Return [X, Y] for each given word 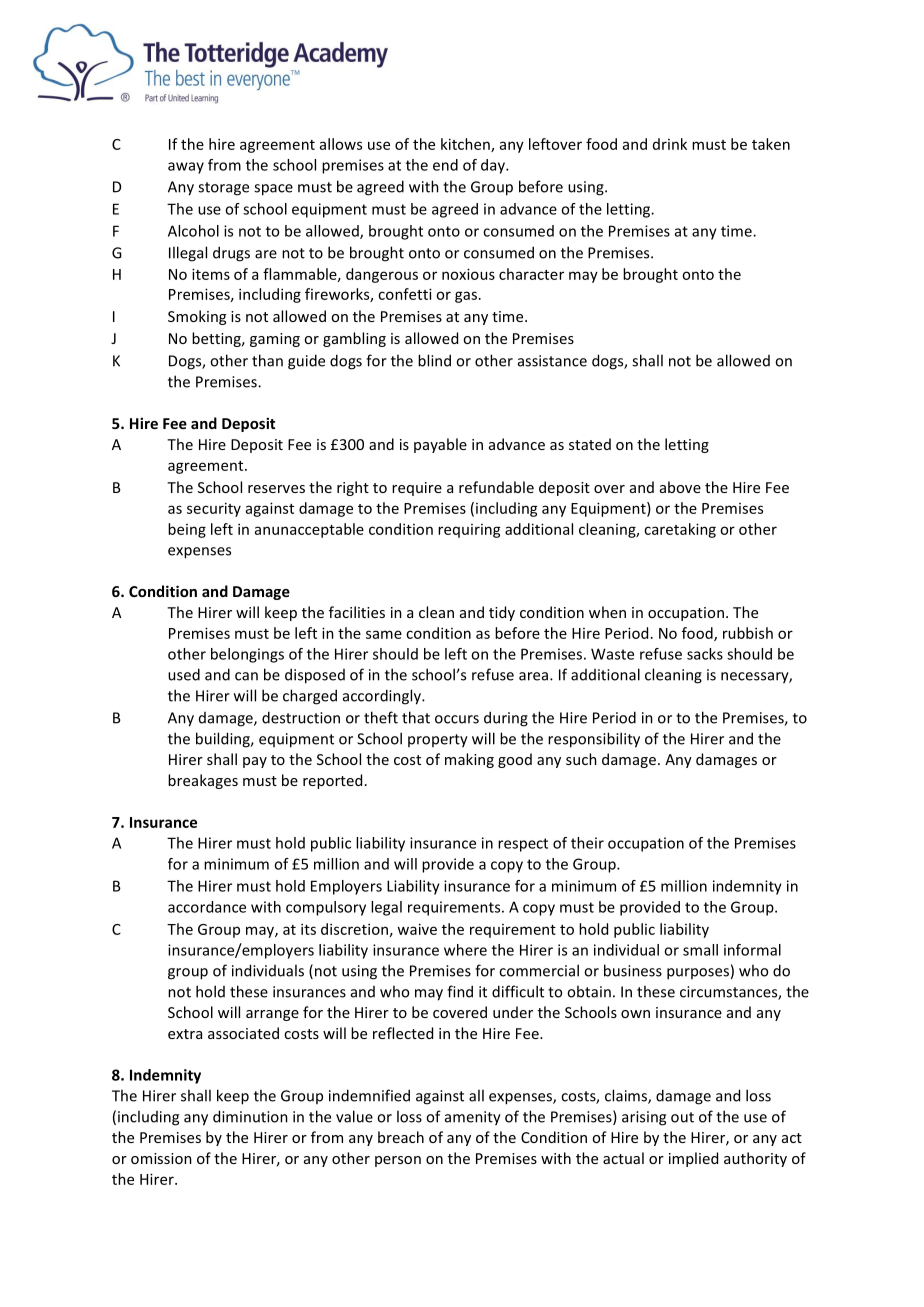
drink [670, 144]
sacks [705, 654]
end [445, 165]
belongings [247, 655]
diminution [250, 1116]
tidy [502, 613]
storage [223, 189]
